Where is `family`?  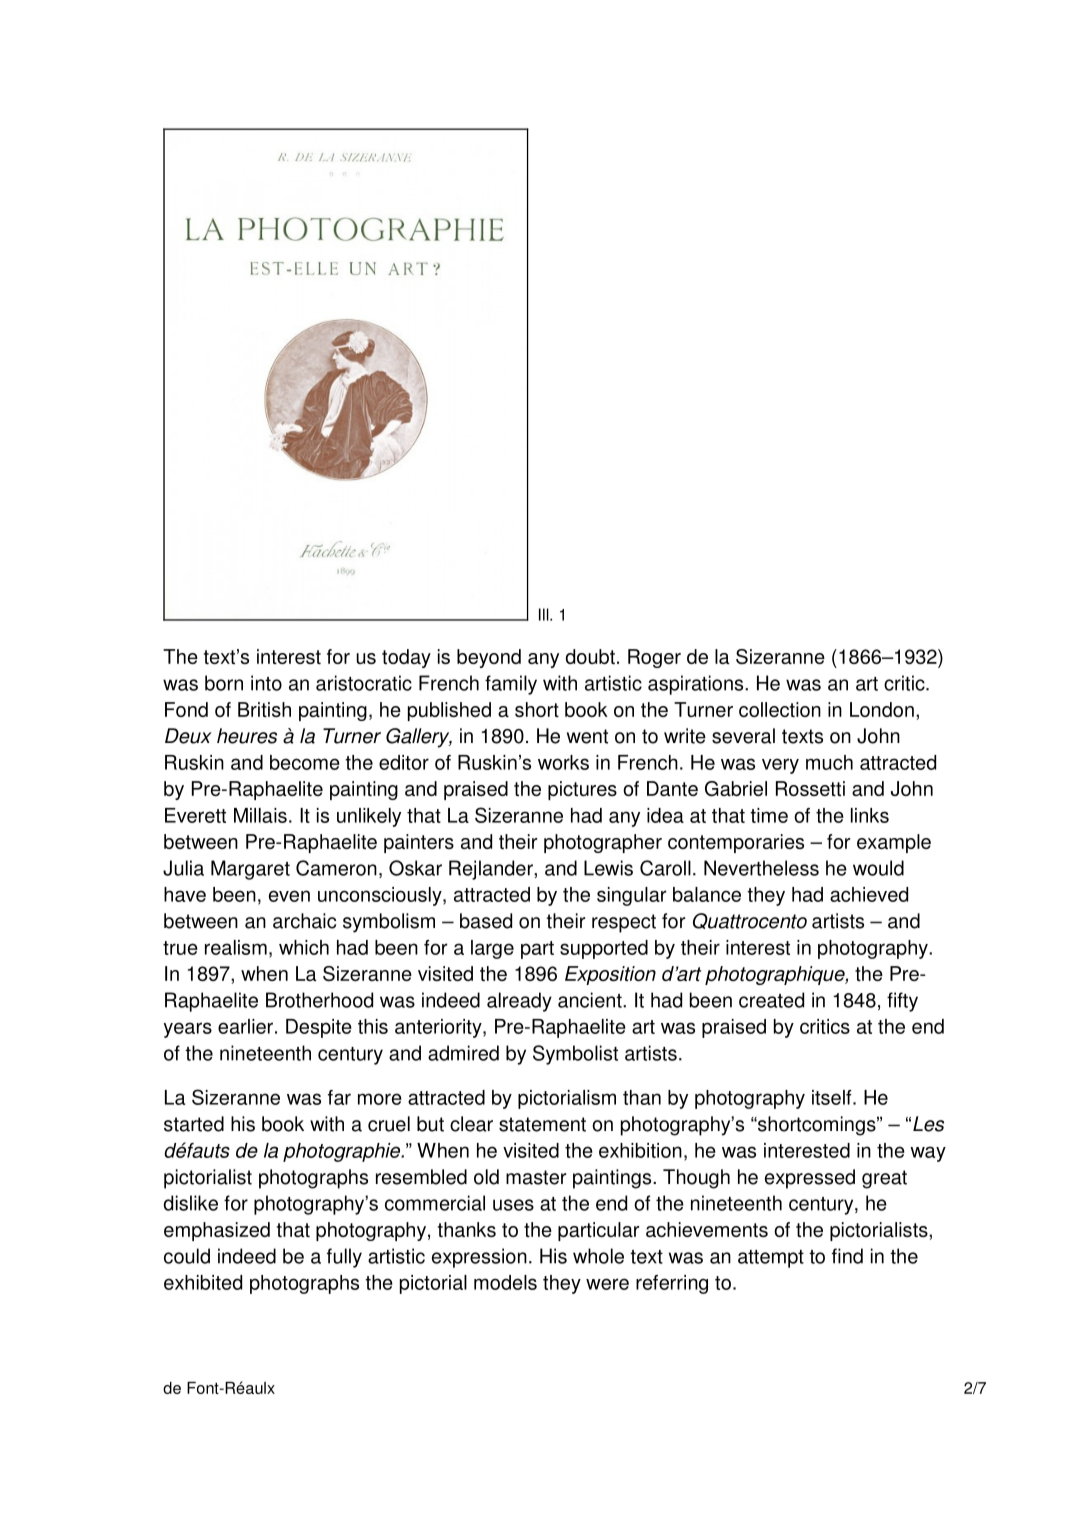
family is located at coordinates (511, 685).
